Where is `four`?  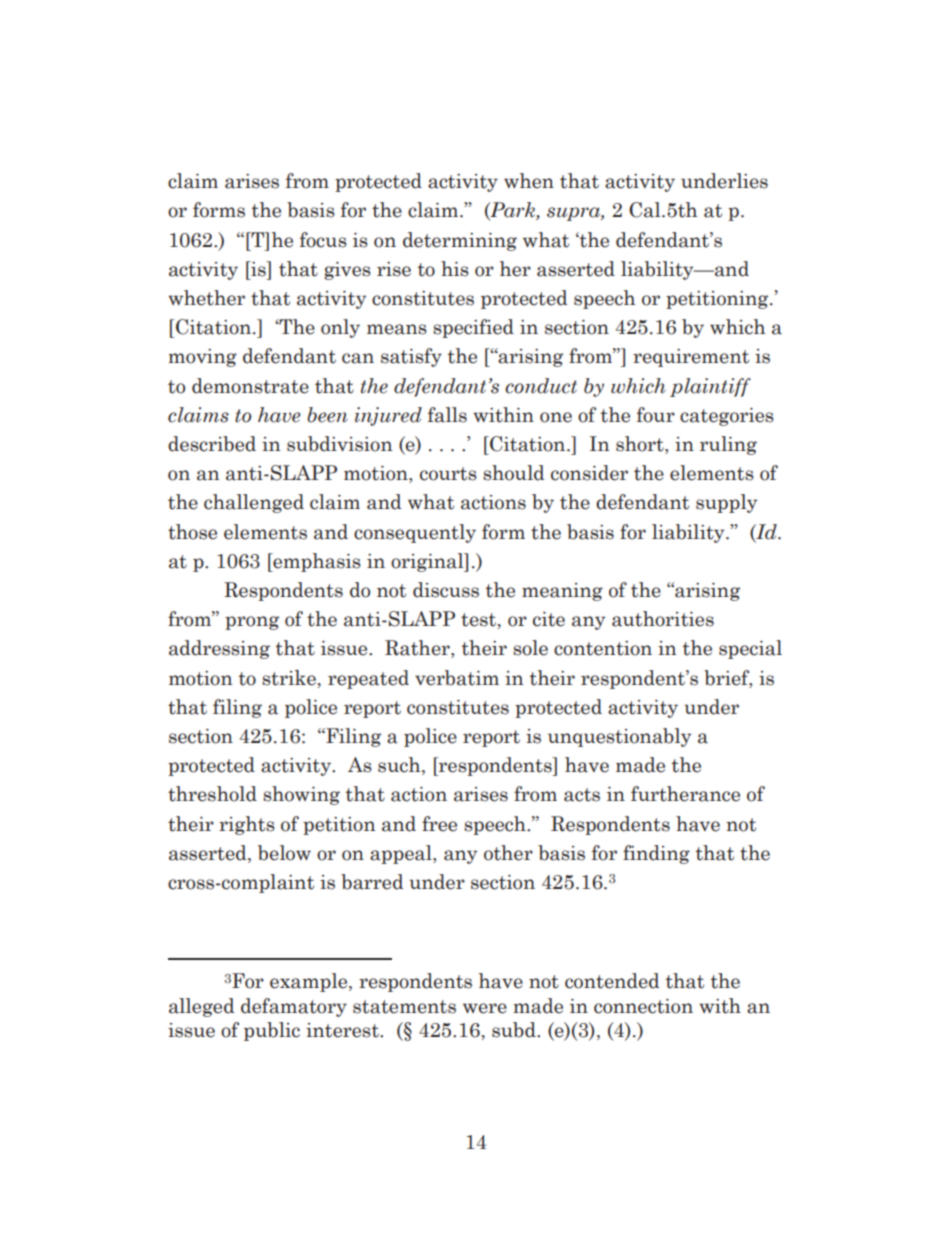
four is located at coordinates (656, 415).
